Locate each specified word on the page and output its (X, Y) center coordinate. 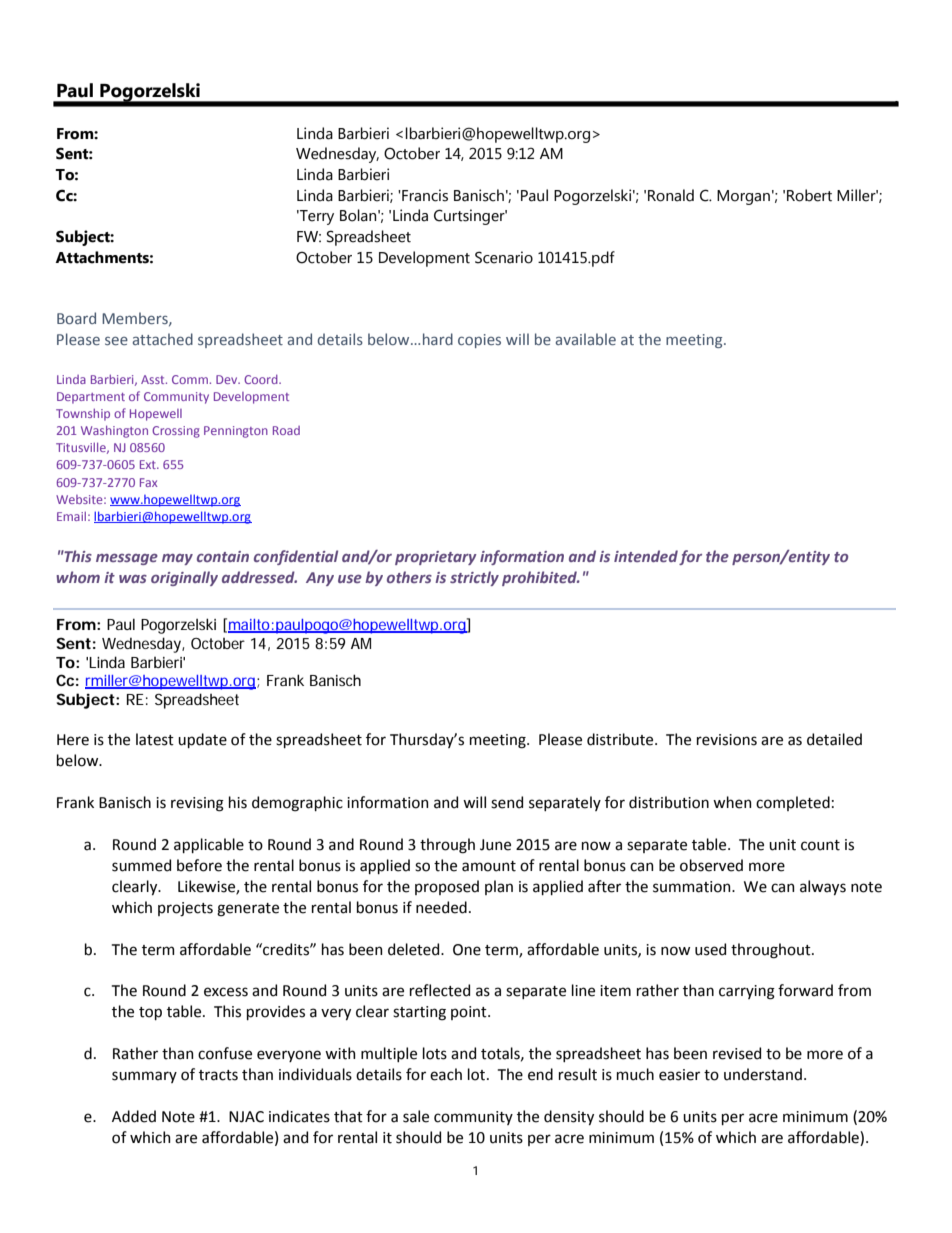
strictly (474, 578)
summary (144, 1077)
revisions (727, 740)
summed (141, 865)
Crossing (176, 432)
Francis (424, 195)
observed (711, 865)
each (446, 1074)
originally (184, 578)
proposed (447, 887)
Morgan (743, 197)
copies (479, 341)
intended (646, 556)
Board (76, 318)
